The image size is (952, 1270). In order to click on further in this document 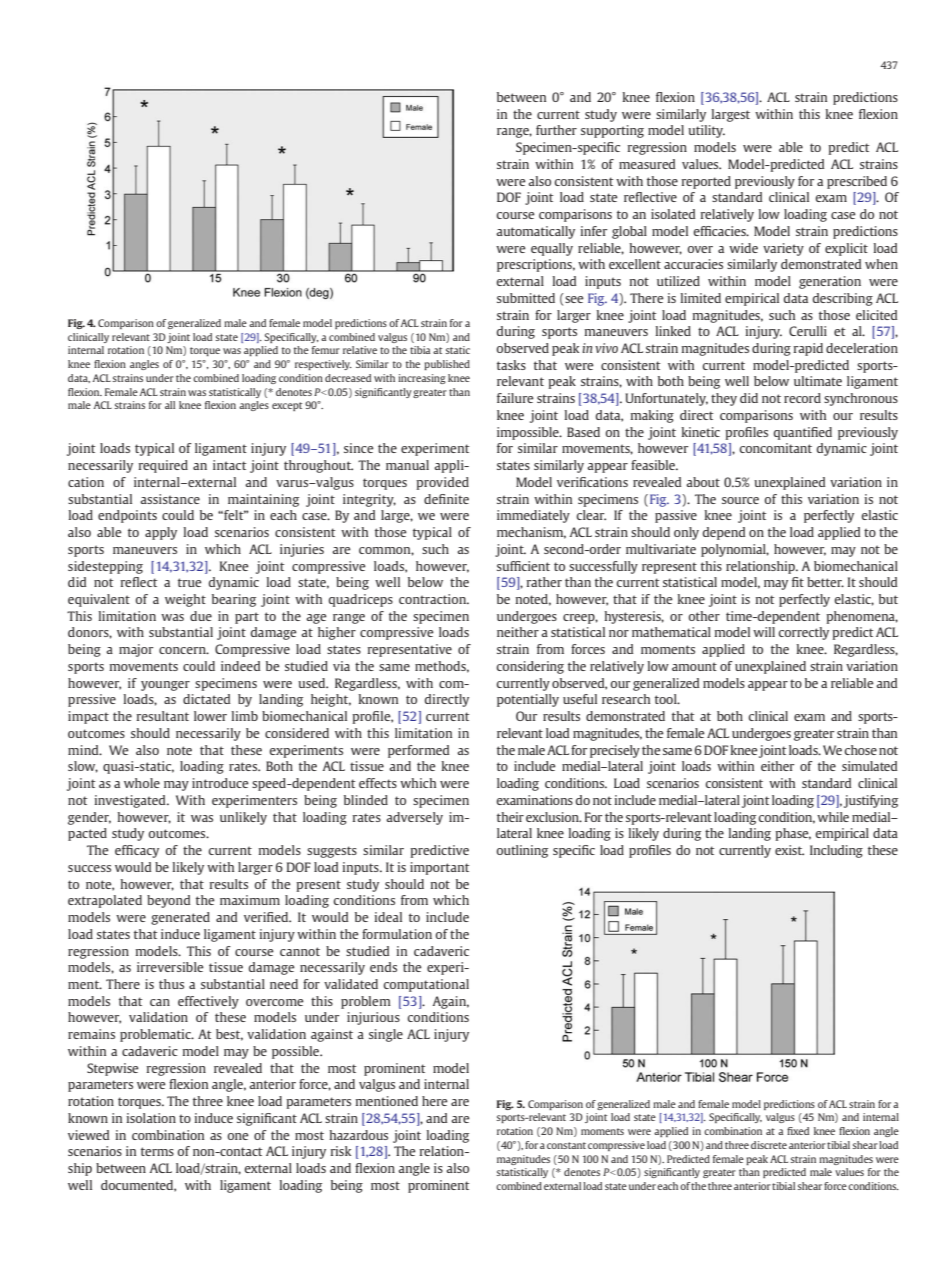, I will do `click(556, 130)`.
